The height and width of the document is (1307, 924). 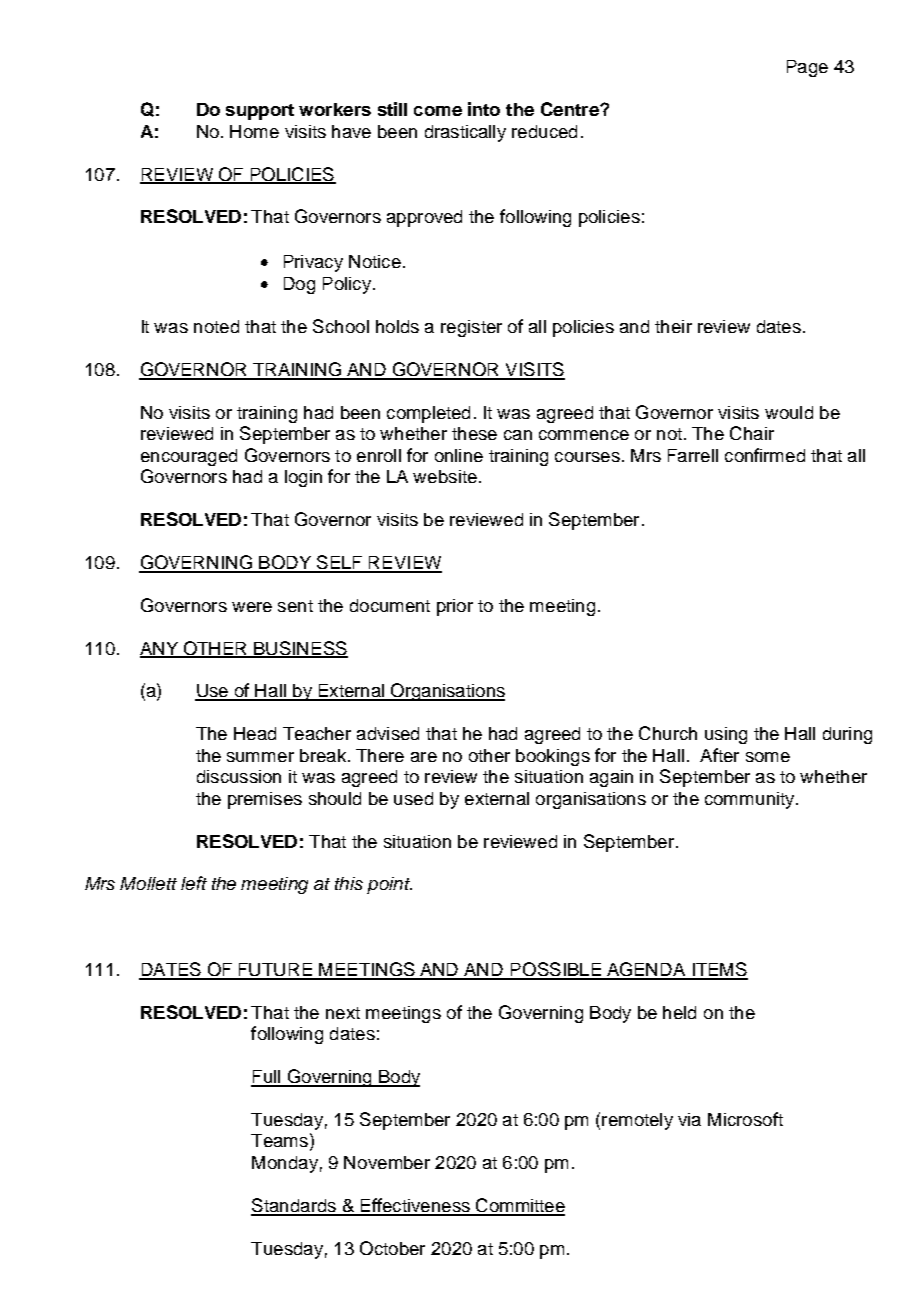 I want to click on premises, so click(x=265, y=800).
